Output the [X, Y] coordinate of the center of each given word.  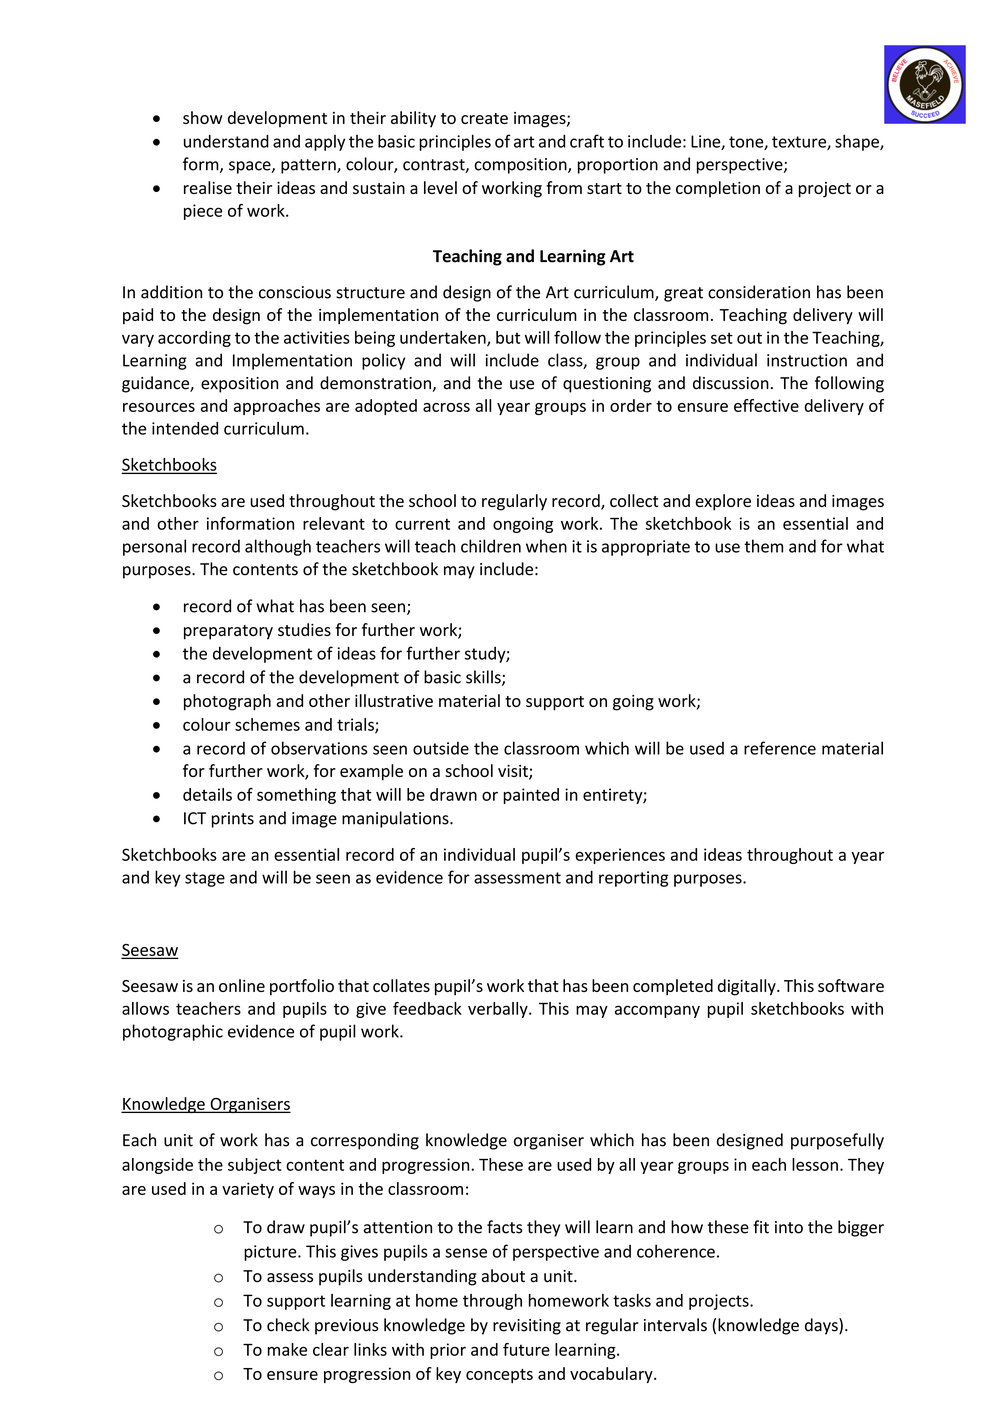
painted [531, 796]
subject [255, 1166]
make [287, 1349]
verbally [499, 1010]
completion [718, 189]
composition [521, 166]
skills [484, 678]
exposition [239, 385]
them [763, 546]
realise [208, 187]
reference [780, 748]
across [446, 407]
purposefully [837, 1141]
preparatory [228, 632]
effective [766, 405]
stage [205, 879]
